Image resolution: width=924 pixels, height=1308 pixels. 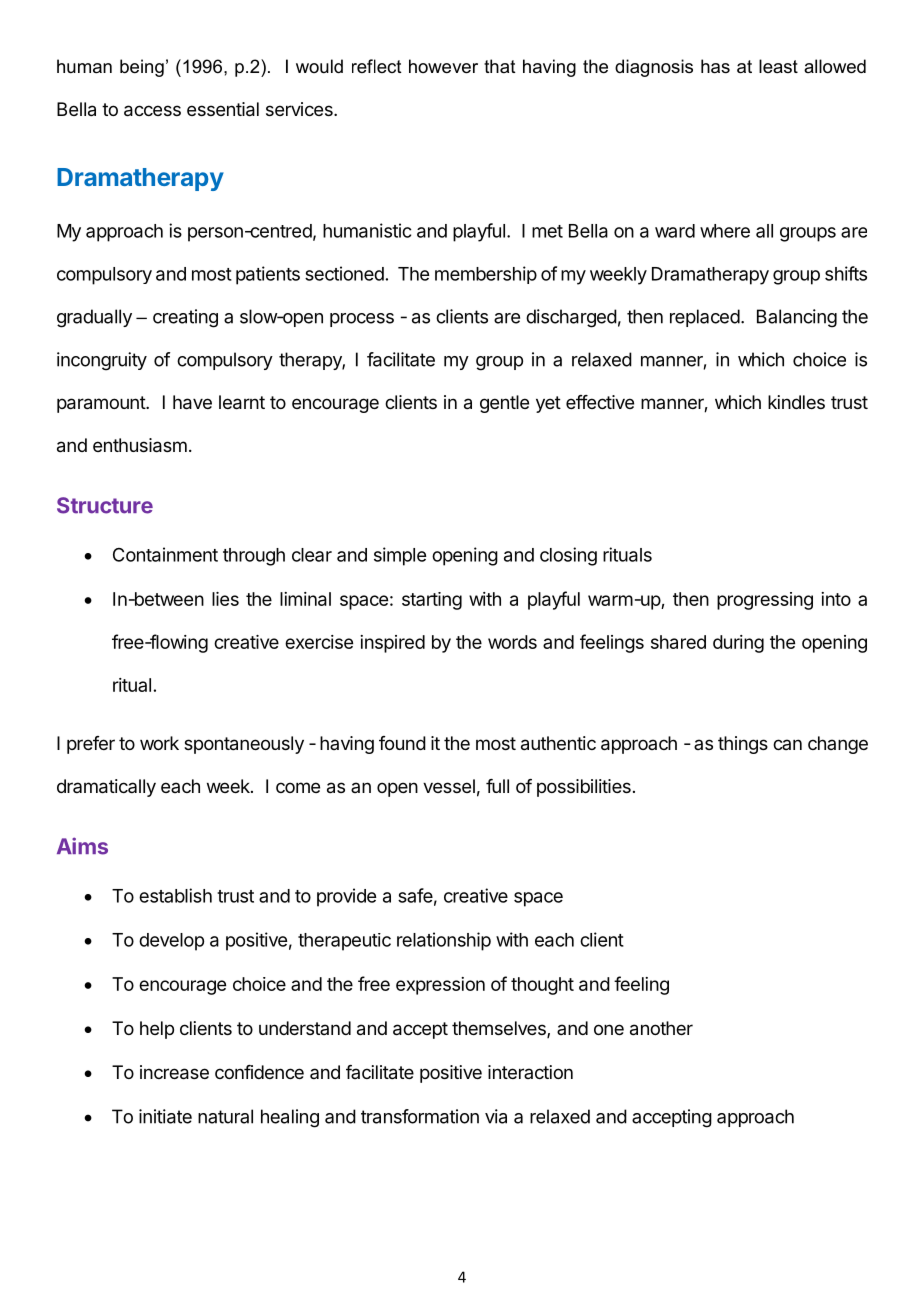 I want to click on however, so click(x=443, y=66).
